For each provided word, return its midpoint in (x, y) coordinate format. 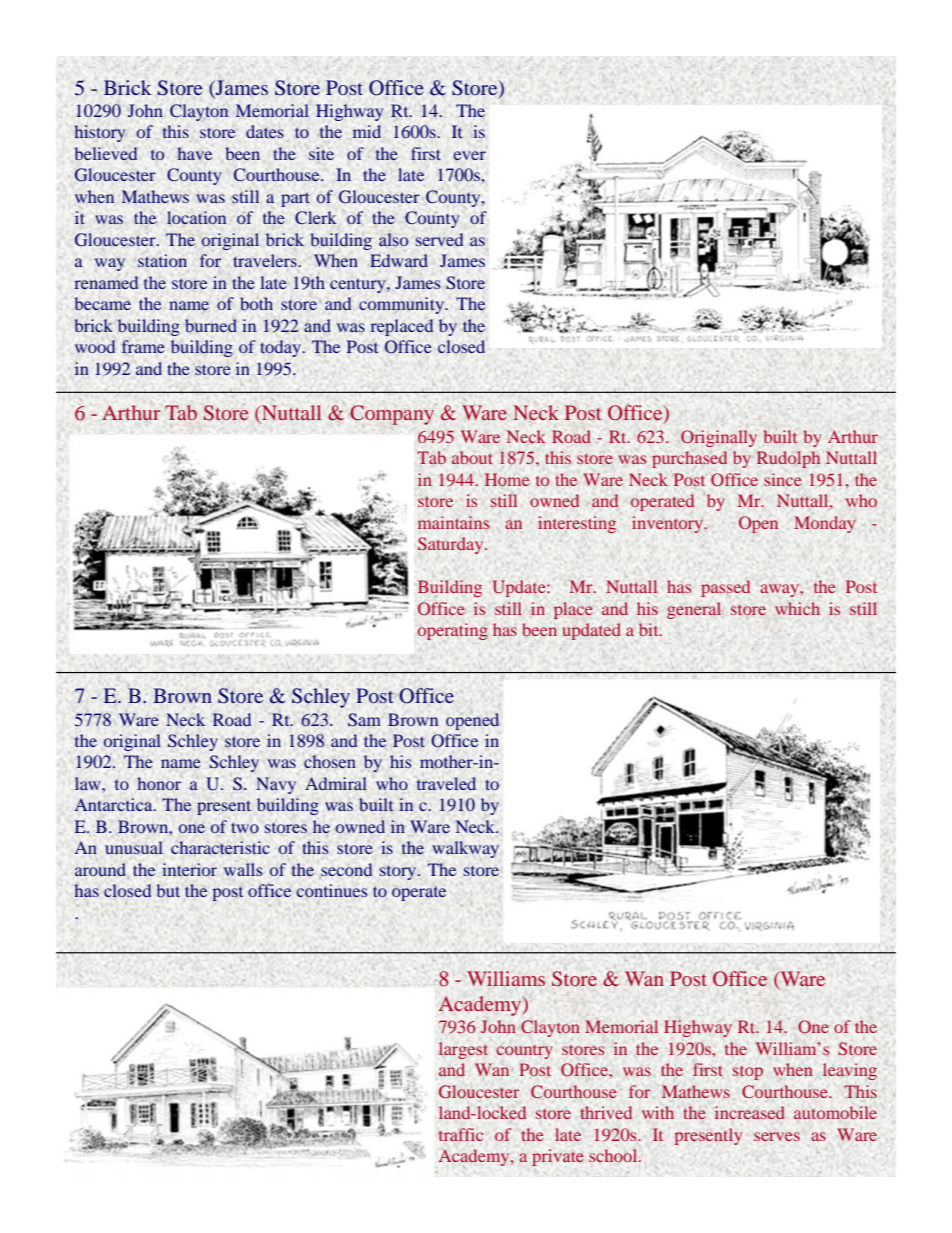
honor (159, 783)
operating (453, 631)
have (194, 153)
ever (469, 155)
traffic (461, 1134)
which (797, 608)
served (439, 239)
